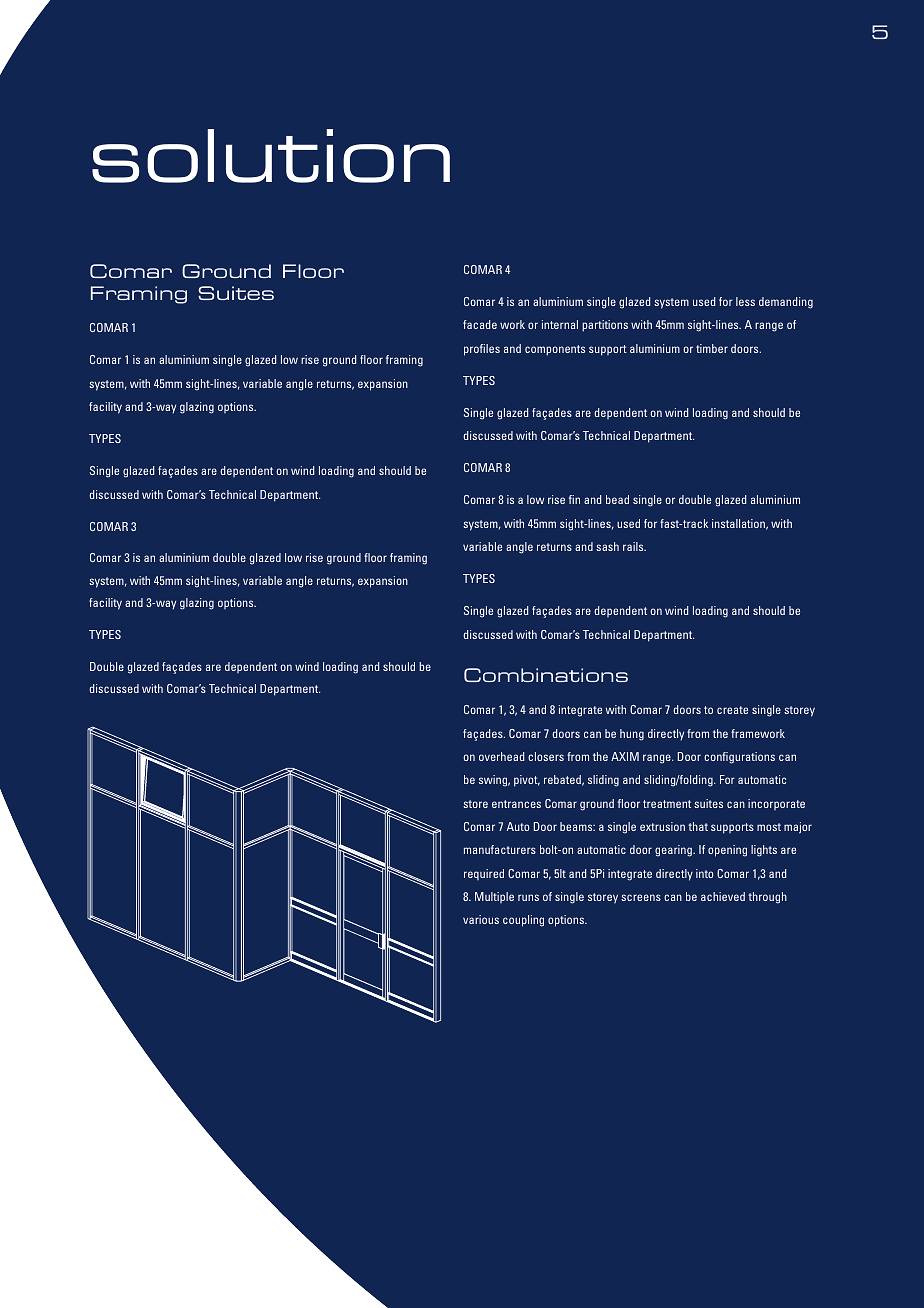 The image size is (924, 1308). I want to click on achieved, so click(723, 896).
